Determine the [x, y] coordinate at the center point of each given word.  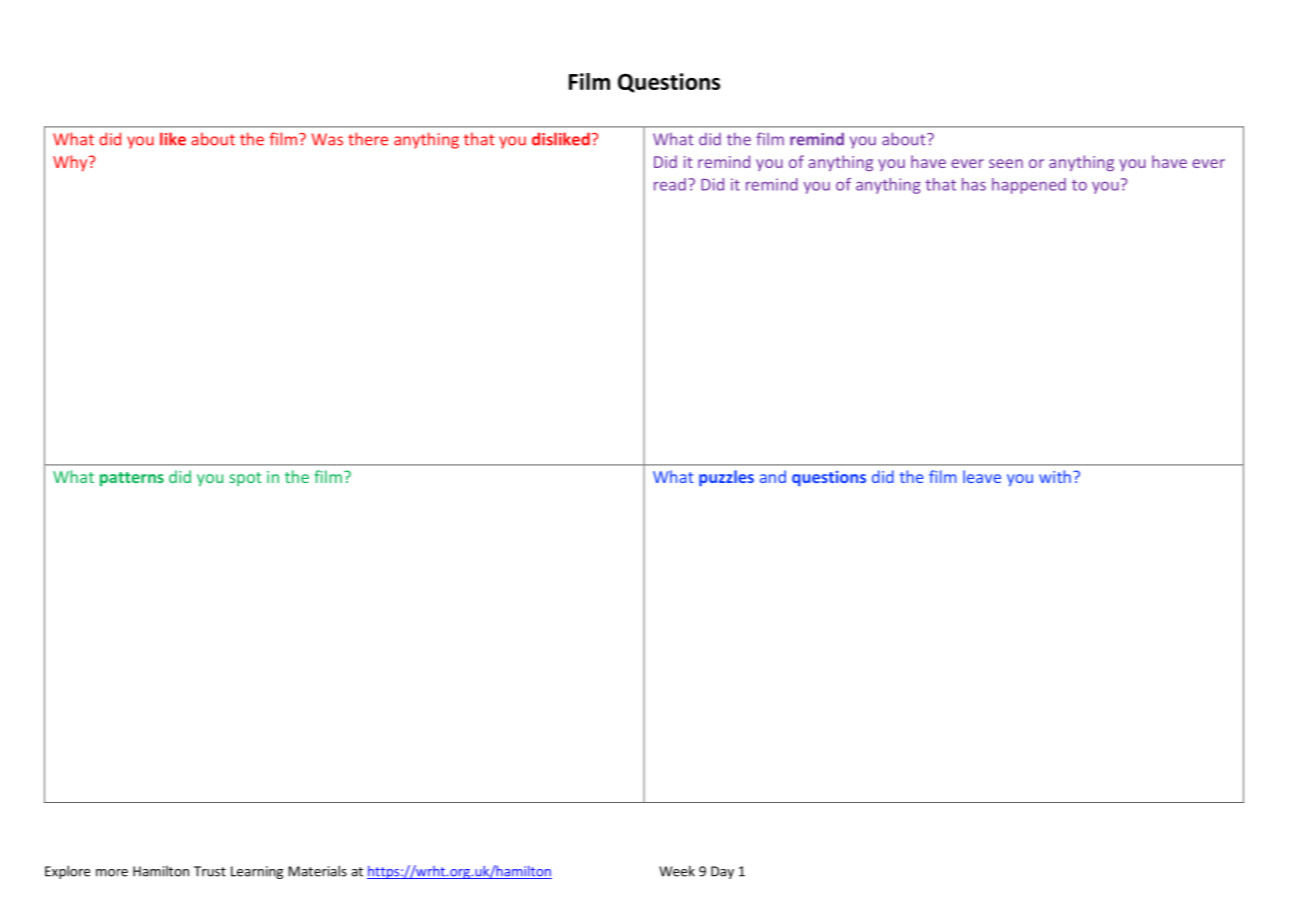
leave [982, 476]
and [773, 476]
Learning [257, 872]
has [974, 184]
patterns [132, 479]
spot [245, 479]
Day [722, 872]
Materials [317, 871]
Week [677, 871]
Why [71, 163]
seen [1006, 163]
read [670, 184]
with [1055, 476]
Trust [210, 871]
